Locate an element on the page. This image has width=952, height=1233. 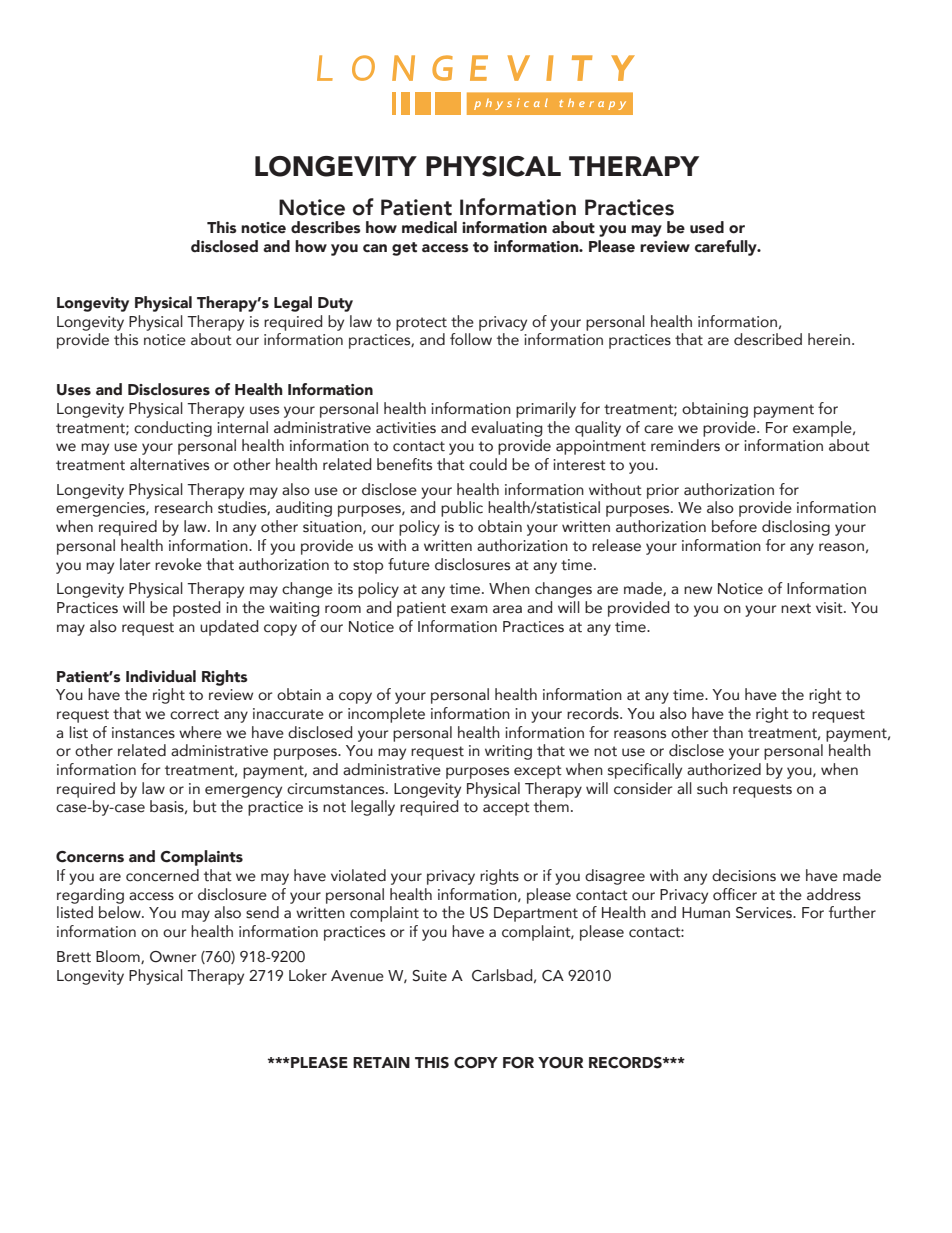
public is located at coordinates (462, 509).
